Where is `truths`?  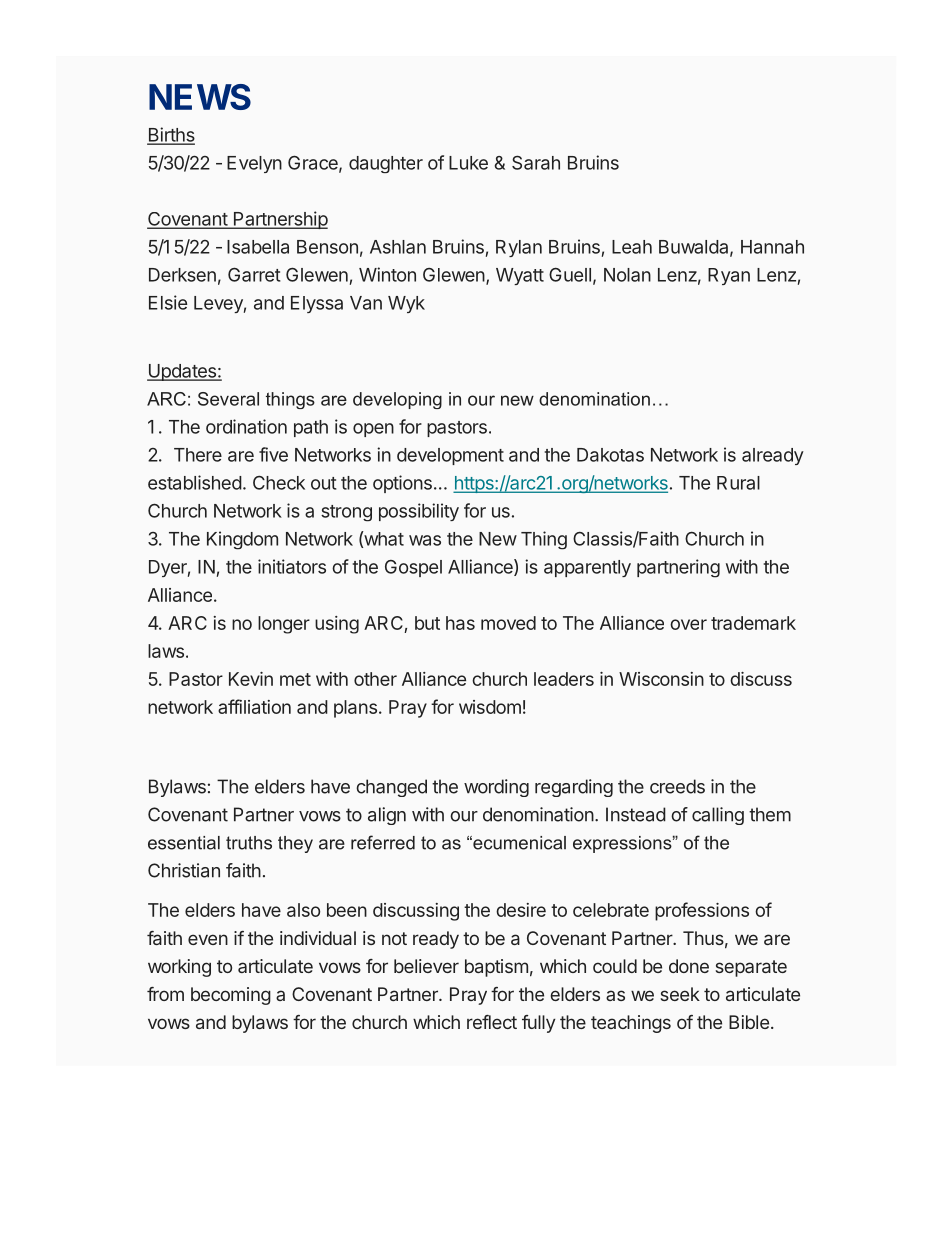
truths is located at coordinates (249, 843).
